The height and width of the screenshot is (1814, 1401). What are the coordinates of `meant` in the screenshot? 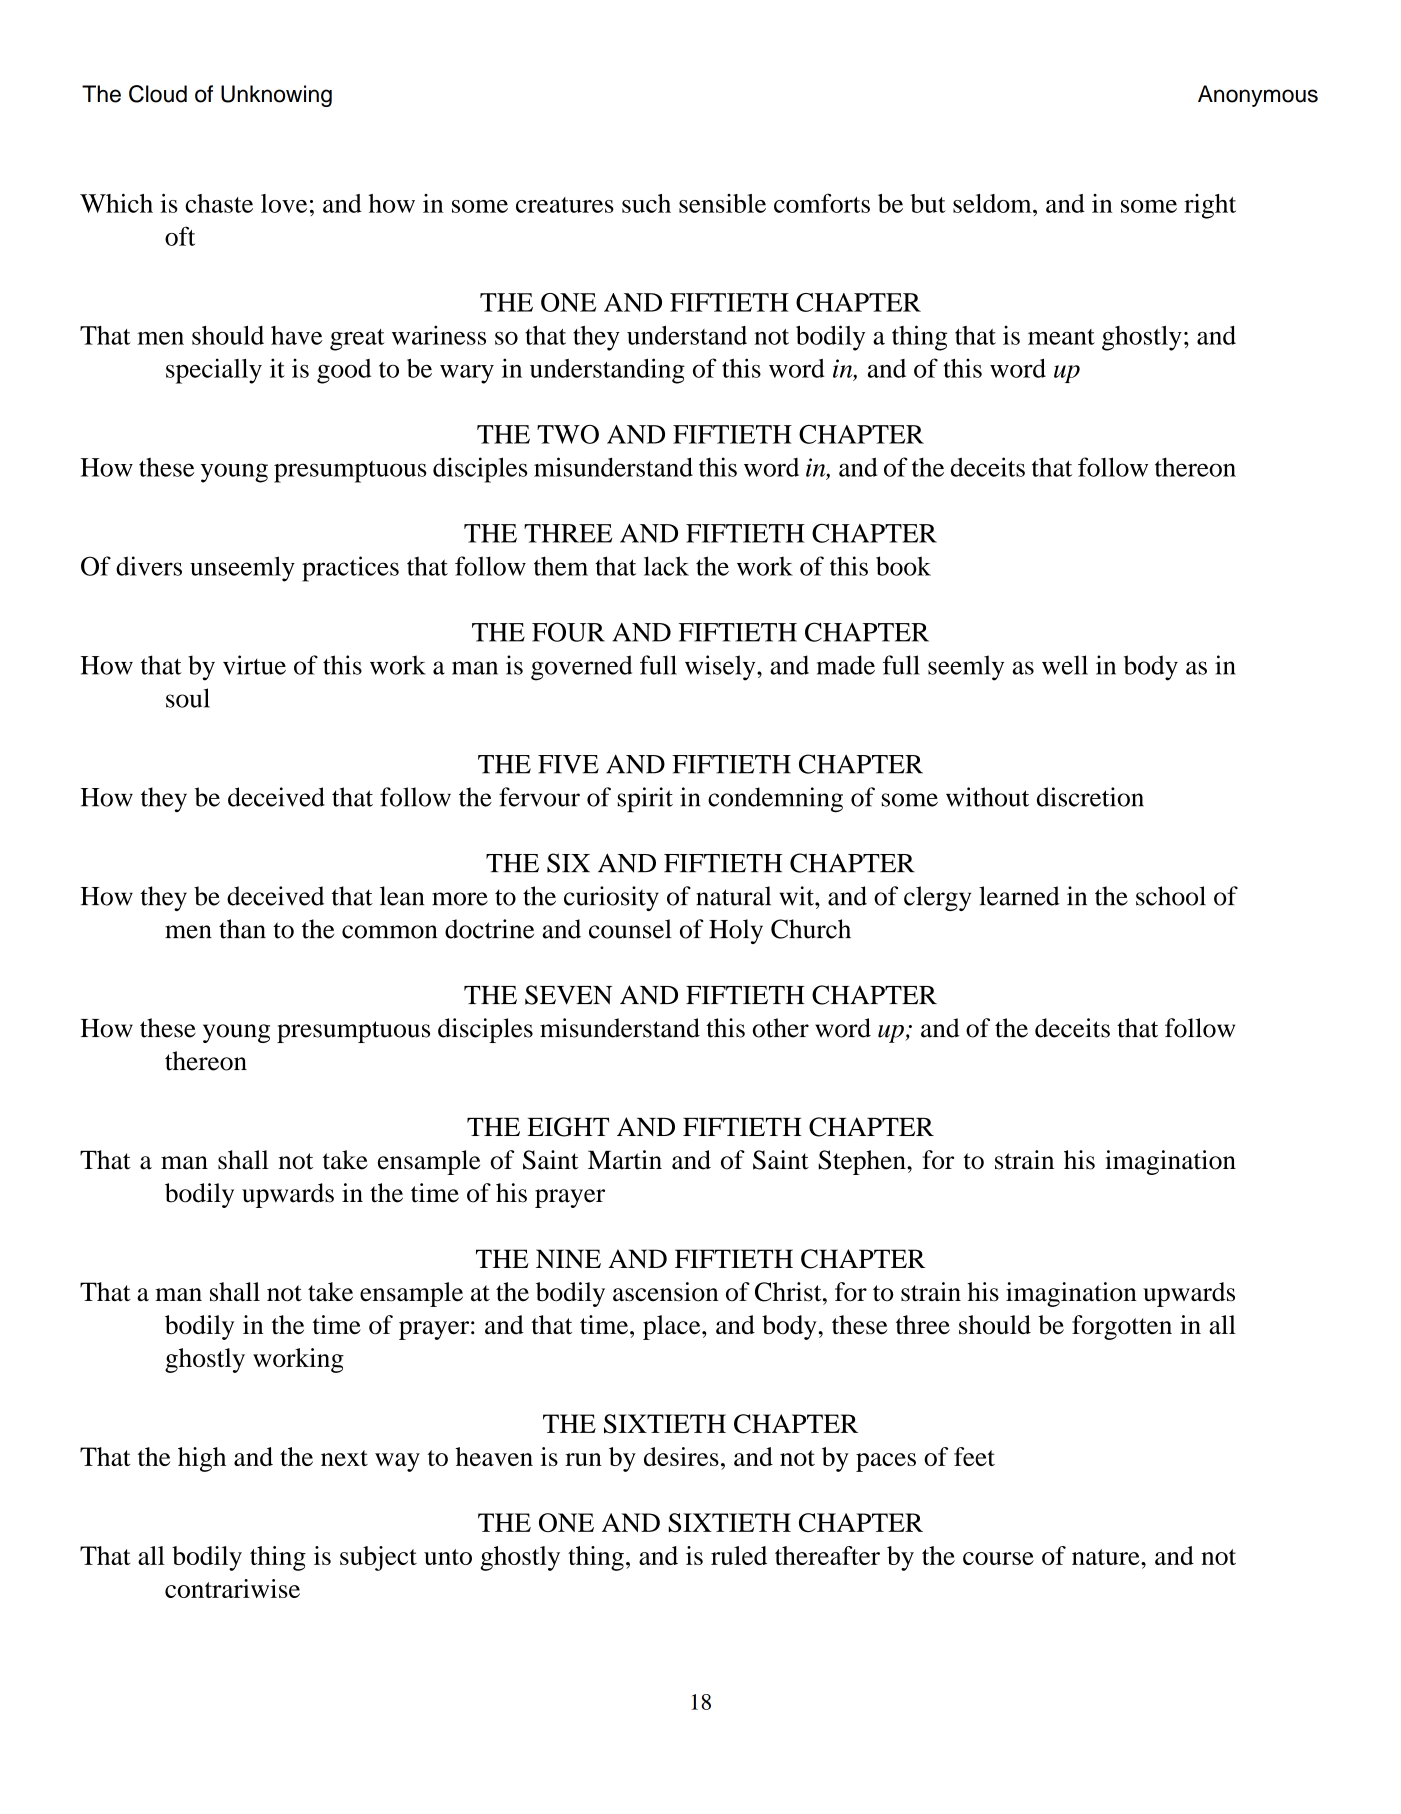 It's located at (1061, 337).
